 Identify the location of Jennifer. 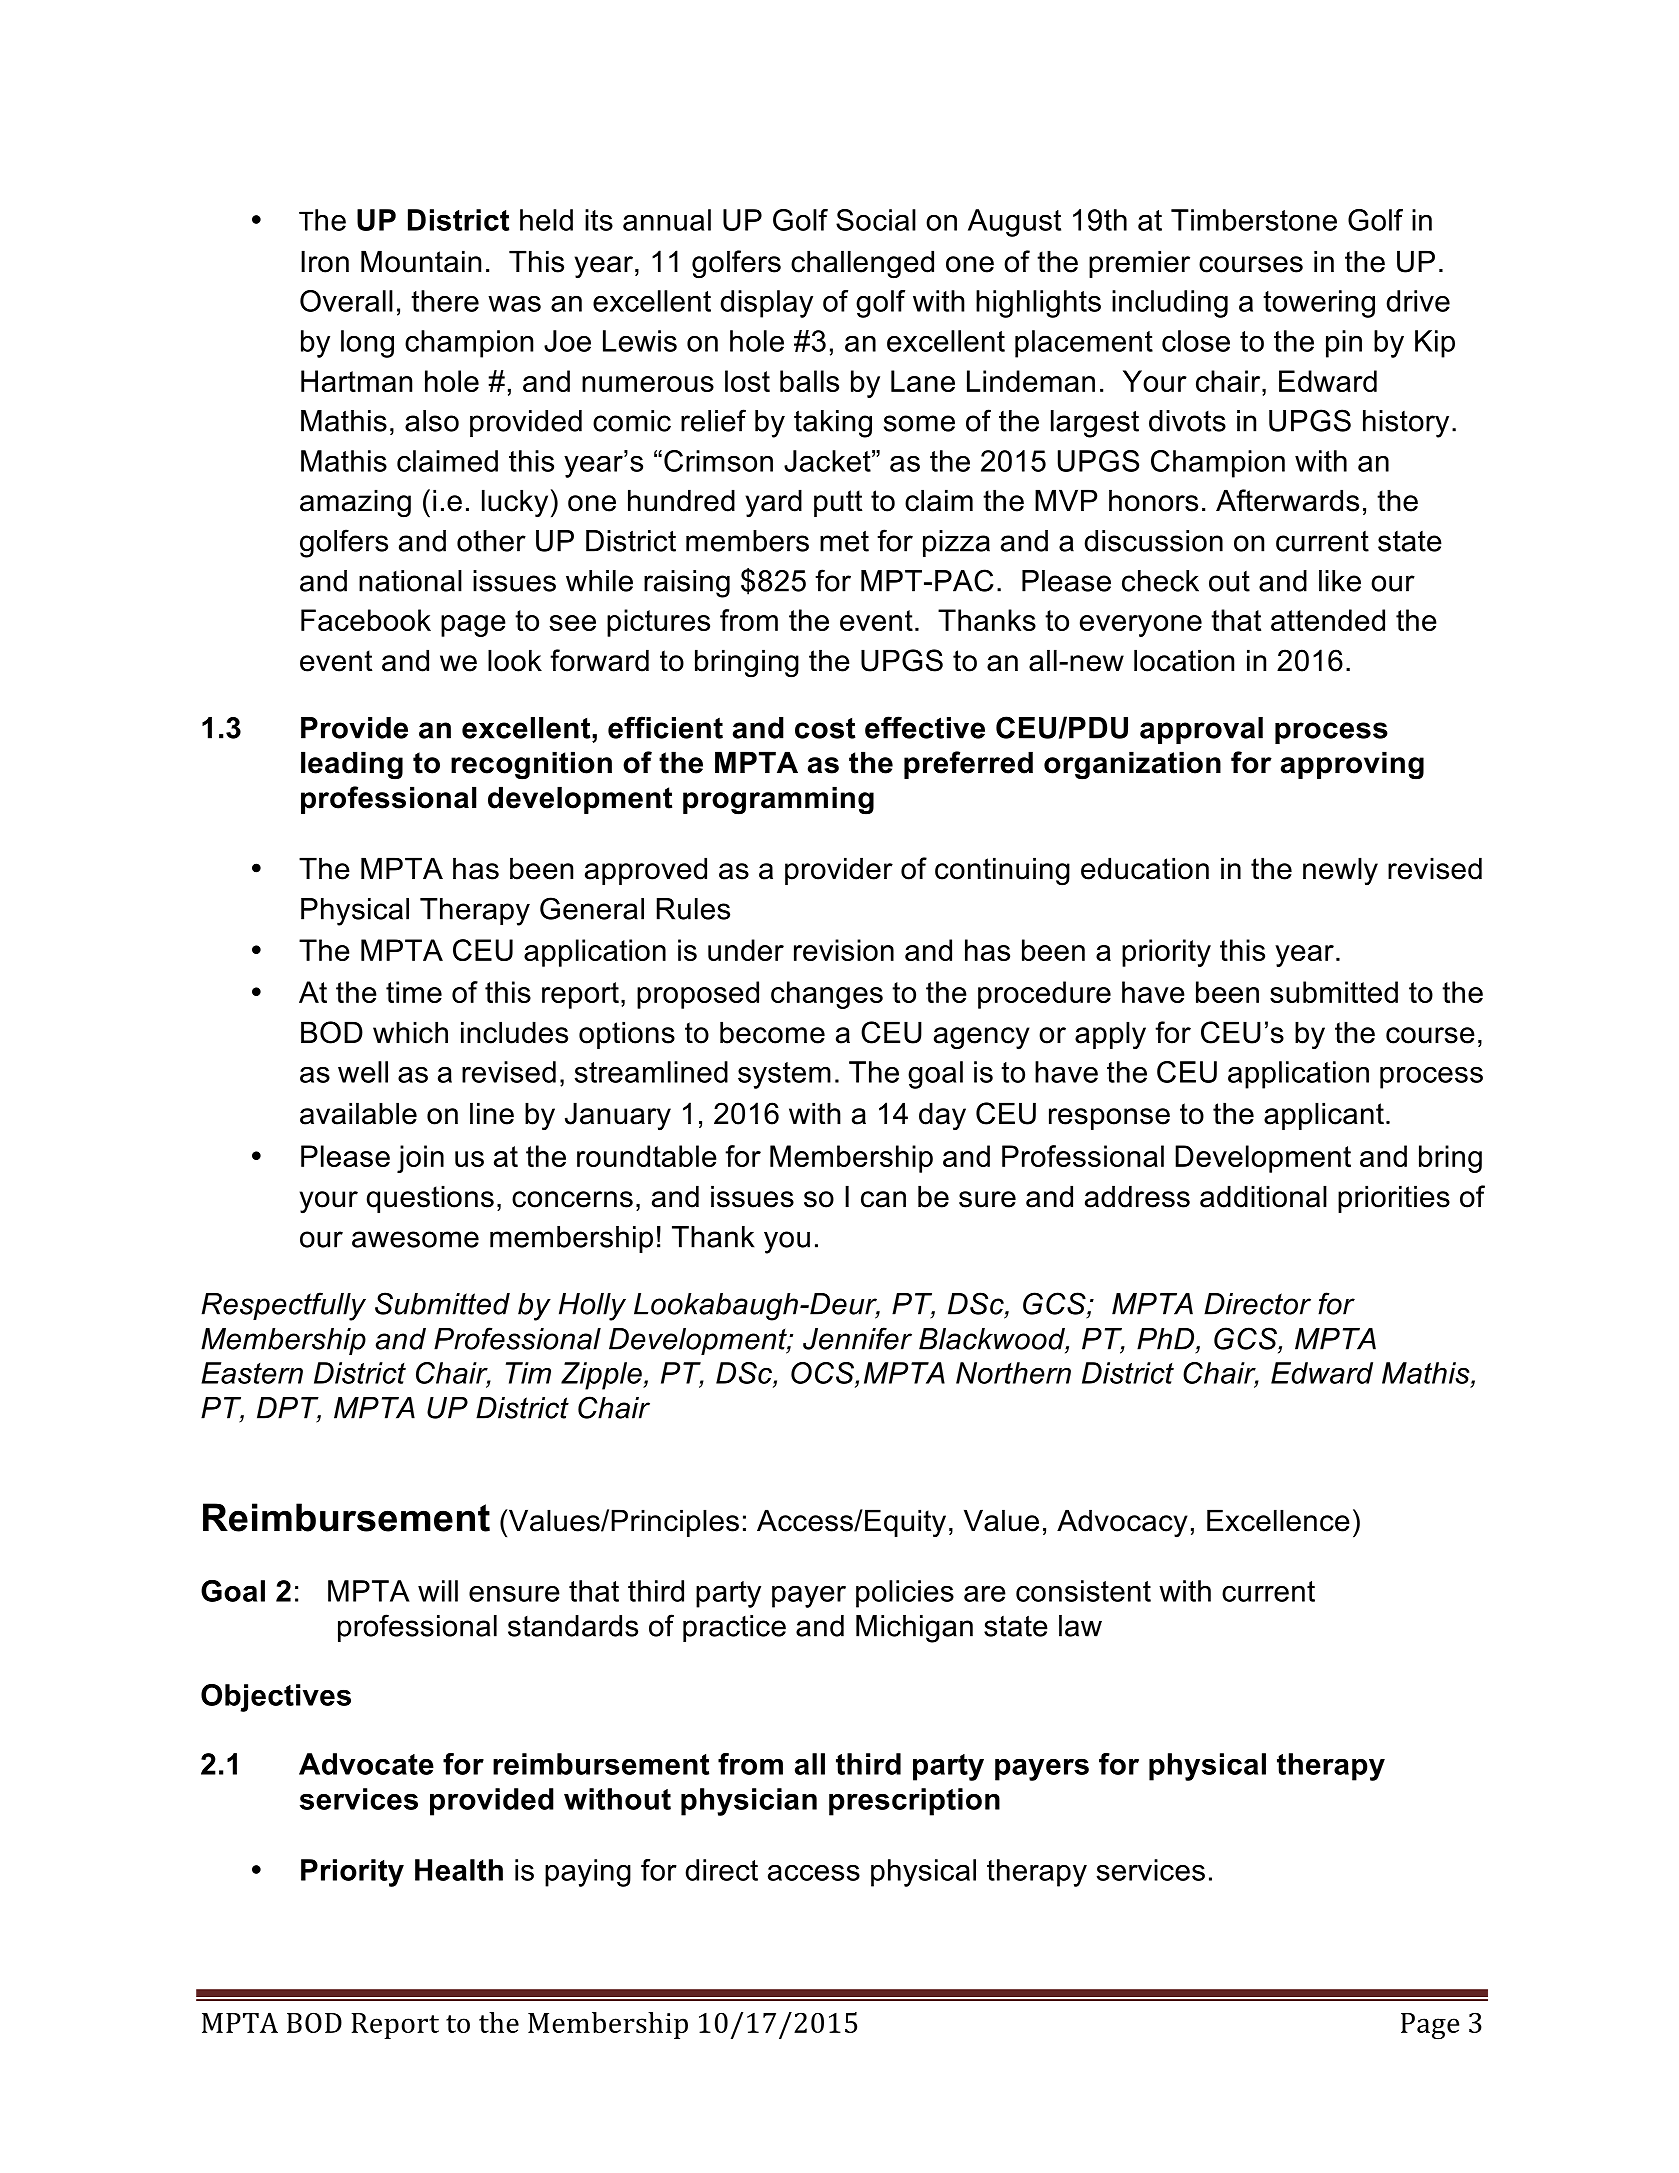
(857, 1338).
